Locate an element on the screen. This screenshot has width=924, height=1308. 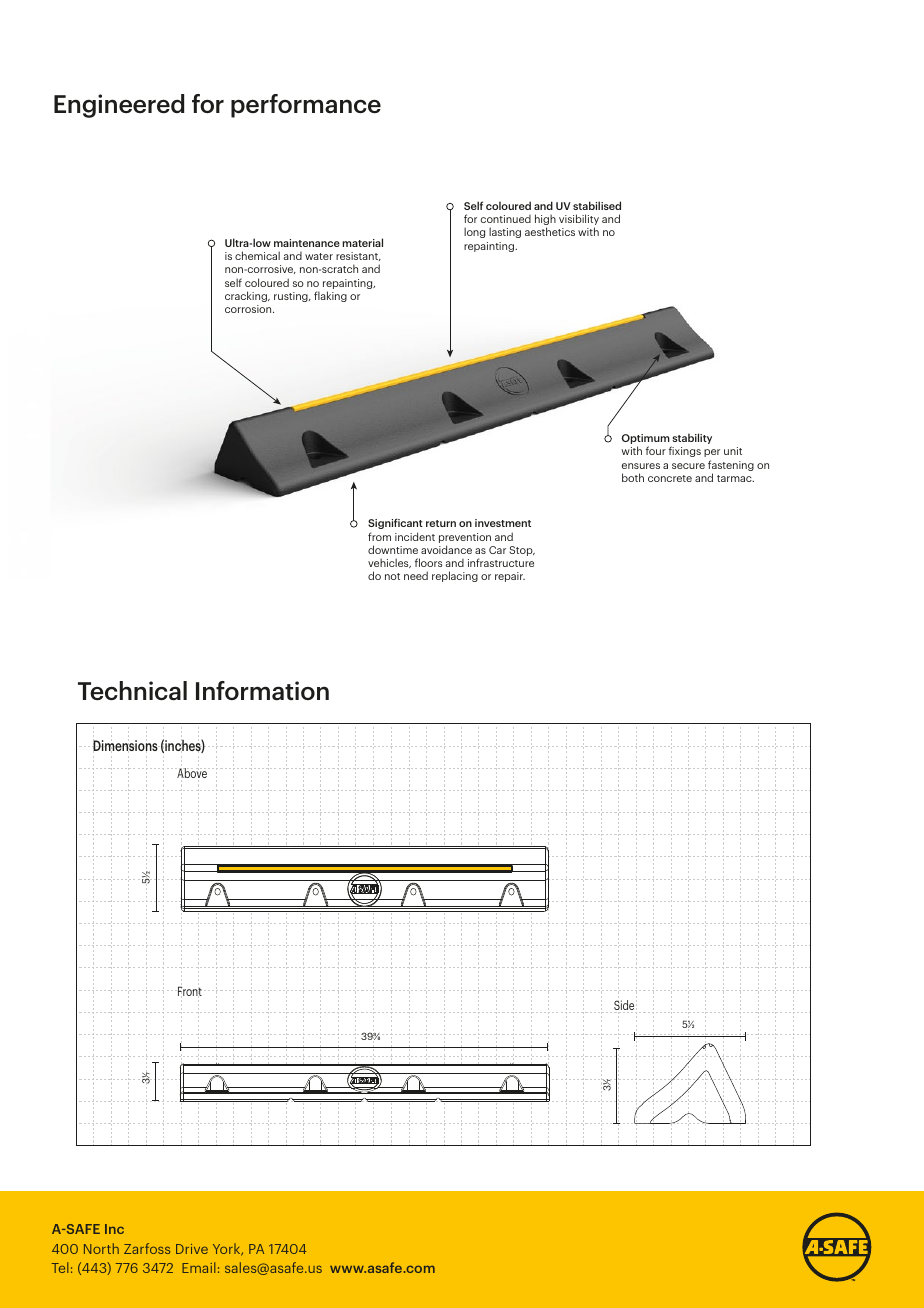
not is located at coordinates (392, 576).
